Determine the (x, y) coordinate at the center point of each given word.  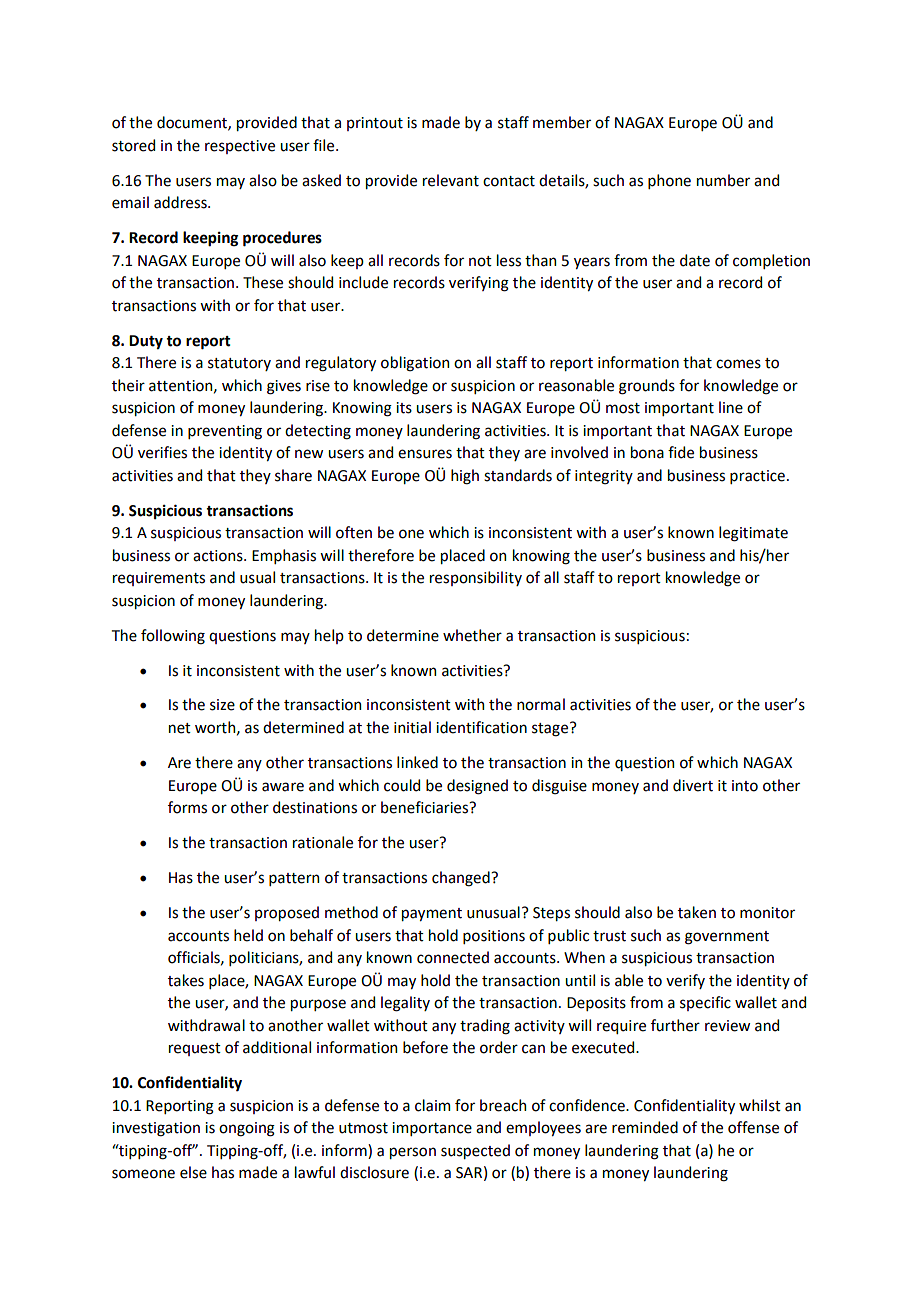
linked (417, 762)
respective (240, 147)
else (193, 1172)
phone (669, 181)
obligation (415, 364)
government (727, 938)
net (180, 728)
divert (693, 785)
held (248, 935)
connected (453, 957)
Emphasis (284, 556)
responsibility (476, 578)
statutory (239, 364)
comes (738, 364)
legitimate (753, 534)
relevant (451, 180)
